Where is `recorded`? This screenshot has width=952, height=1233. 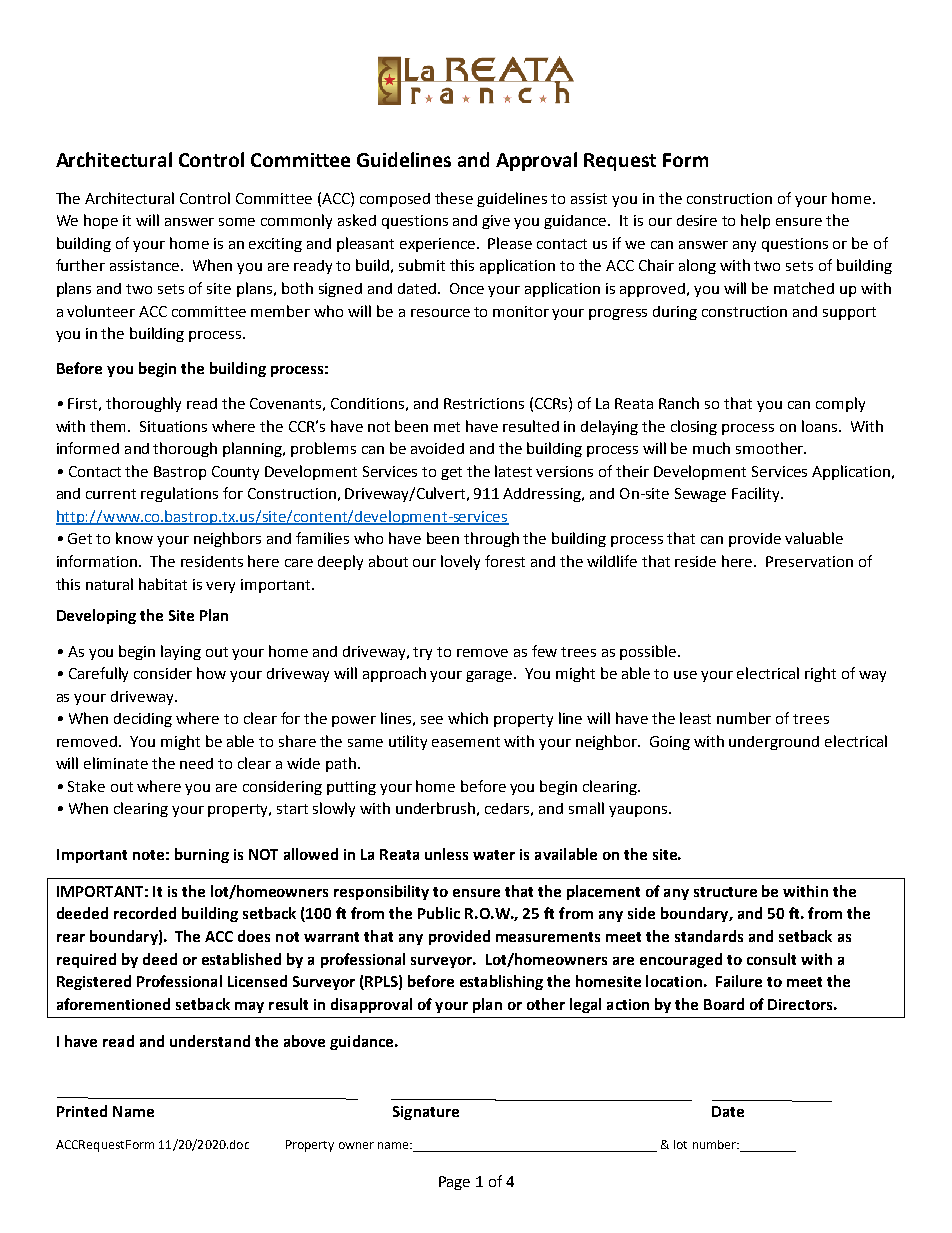
recorded is located at coordinates (145, 913).
